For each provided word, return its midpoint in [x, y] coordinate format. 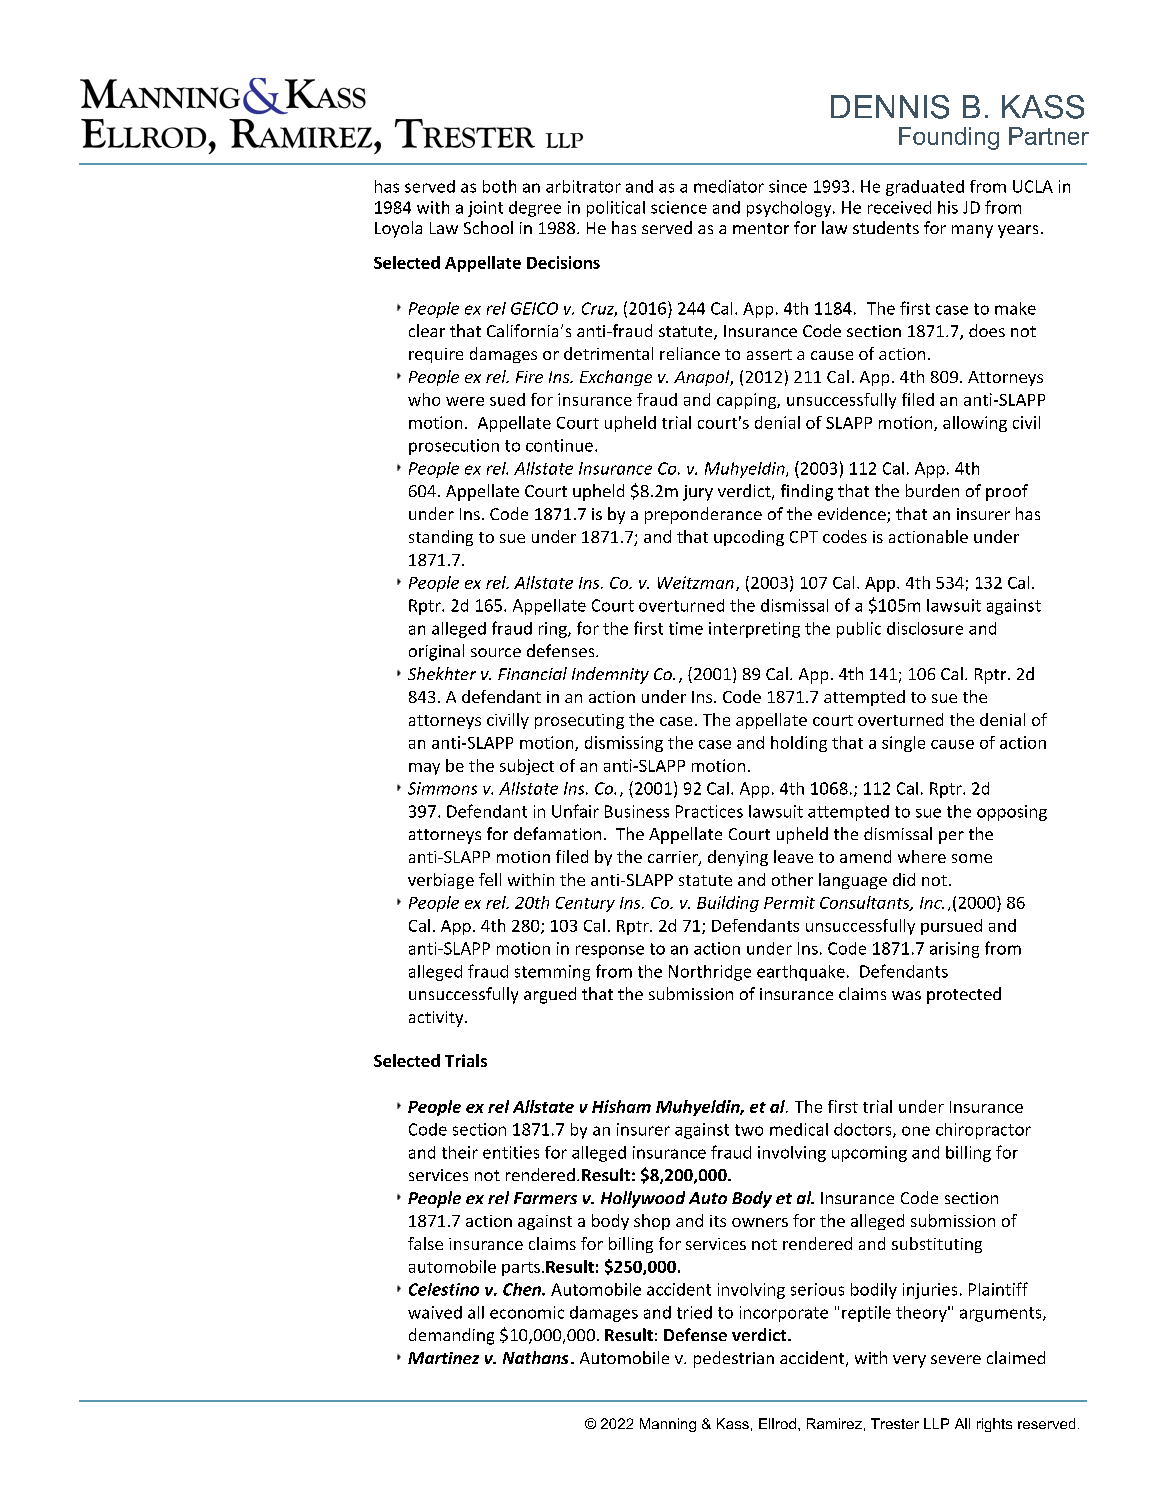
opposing [1012, 813]
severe [956, 1359]
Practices [709, 811]
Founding [949, 138]
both [499, 186]
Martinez [443, 1358]
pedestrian [734, 1359]
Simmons [442, 788]
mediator [729, 186]
